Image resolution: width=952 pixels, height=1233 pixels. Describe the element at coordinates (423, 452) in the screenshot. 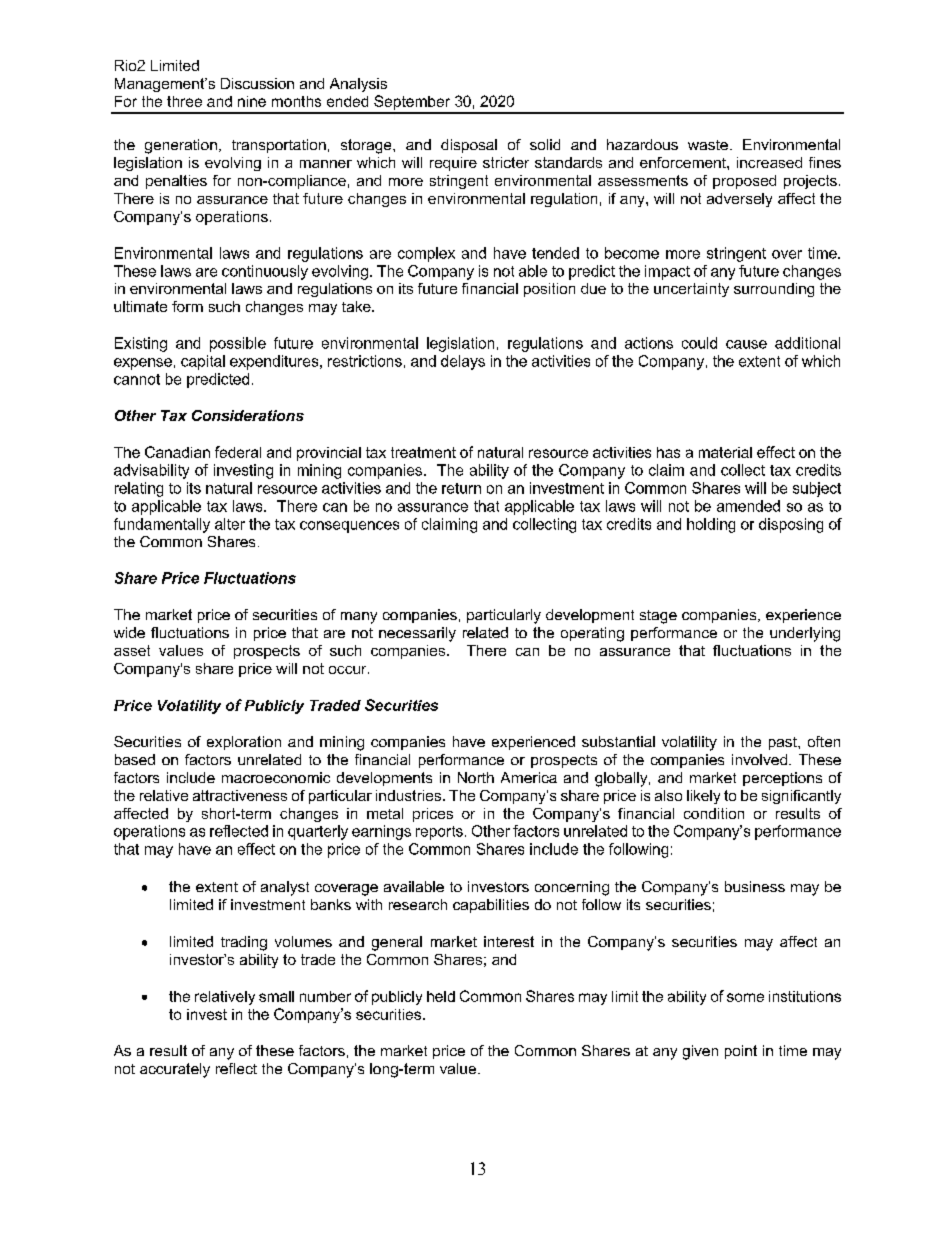

I see `treatment` at that location.
